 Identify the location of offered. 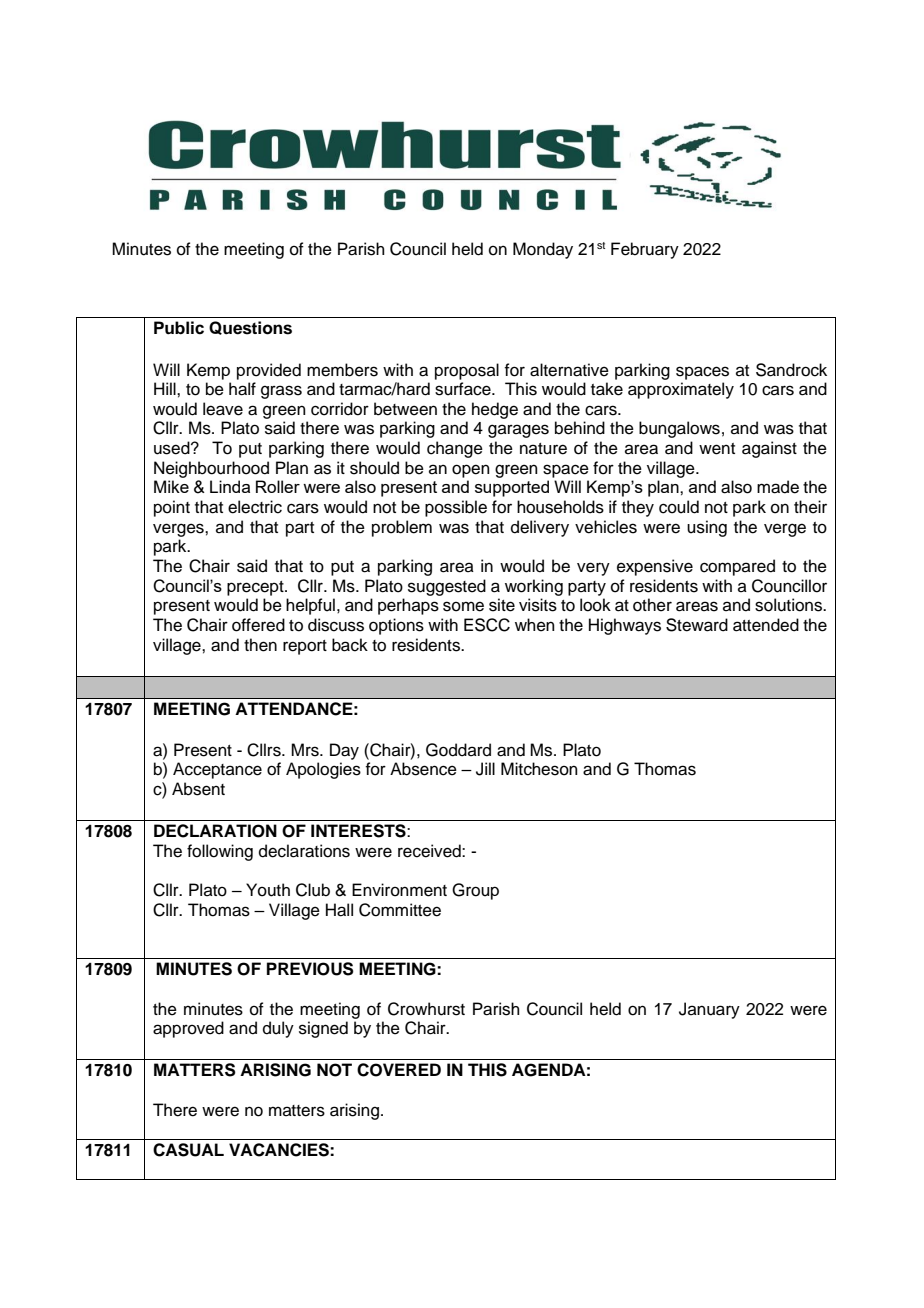
(258, 625).
